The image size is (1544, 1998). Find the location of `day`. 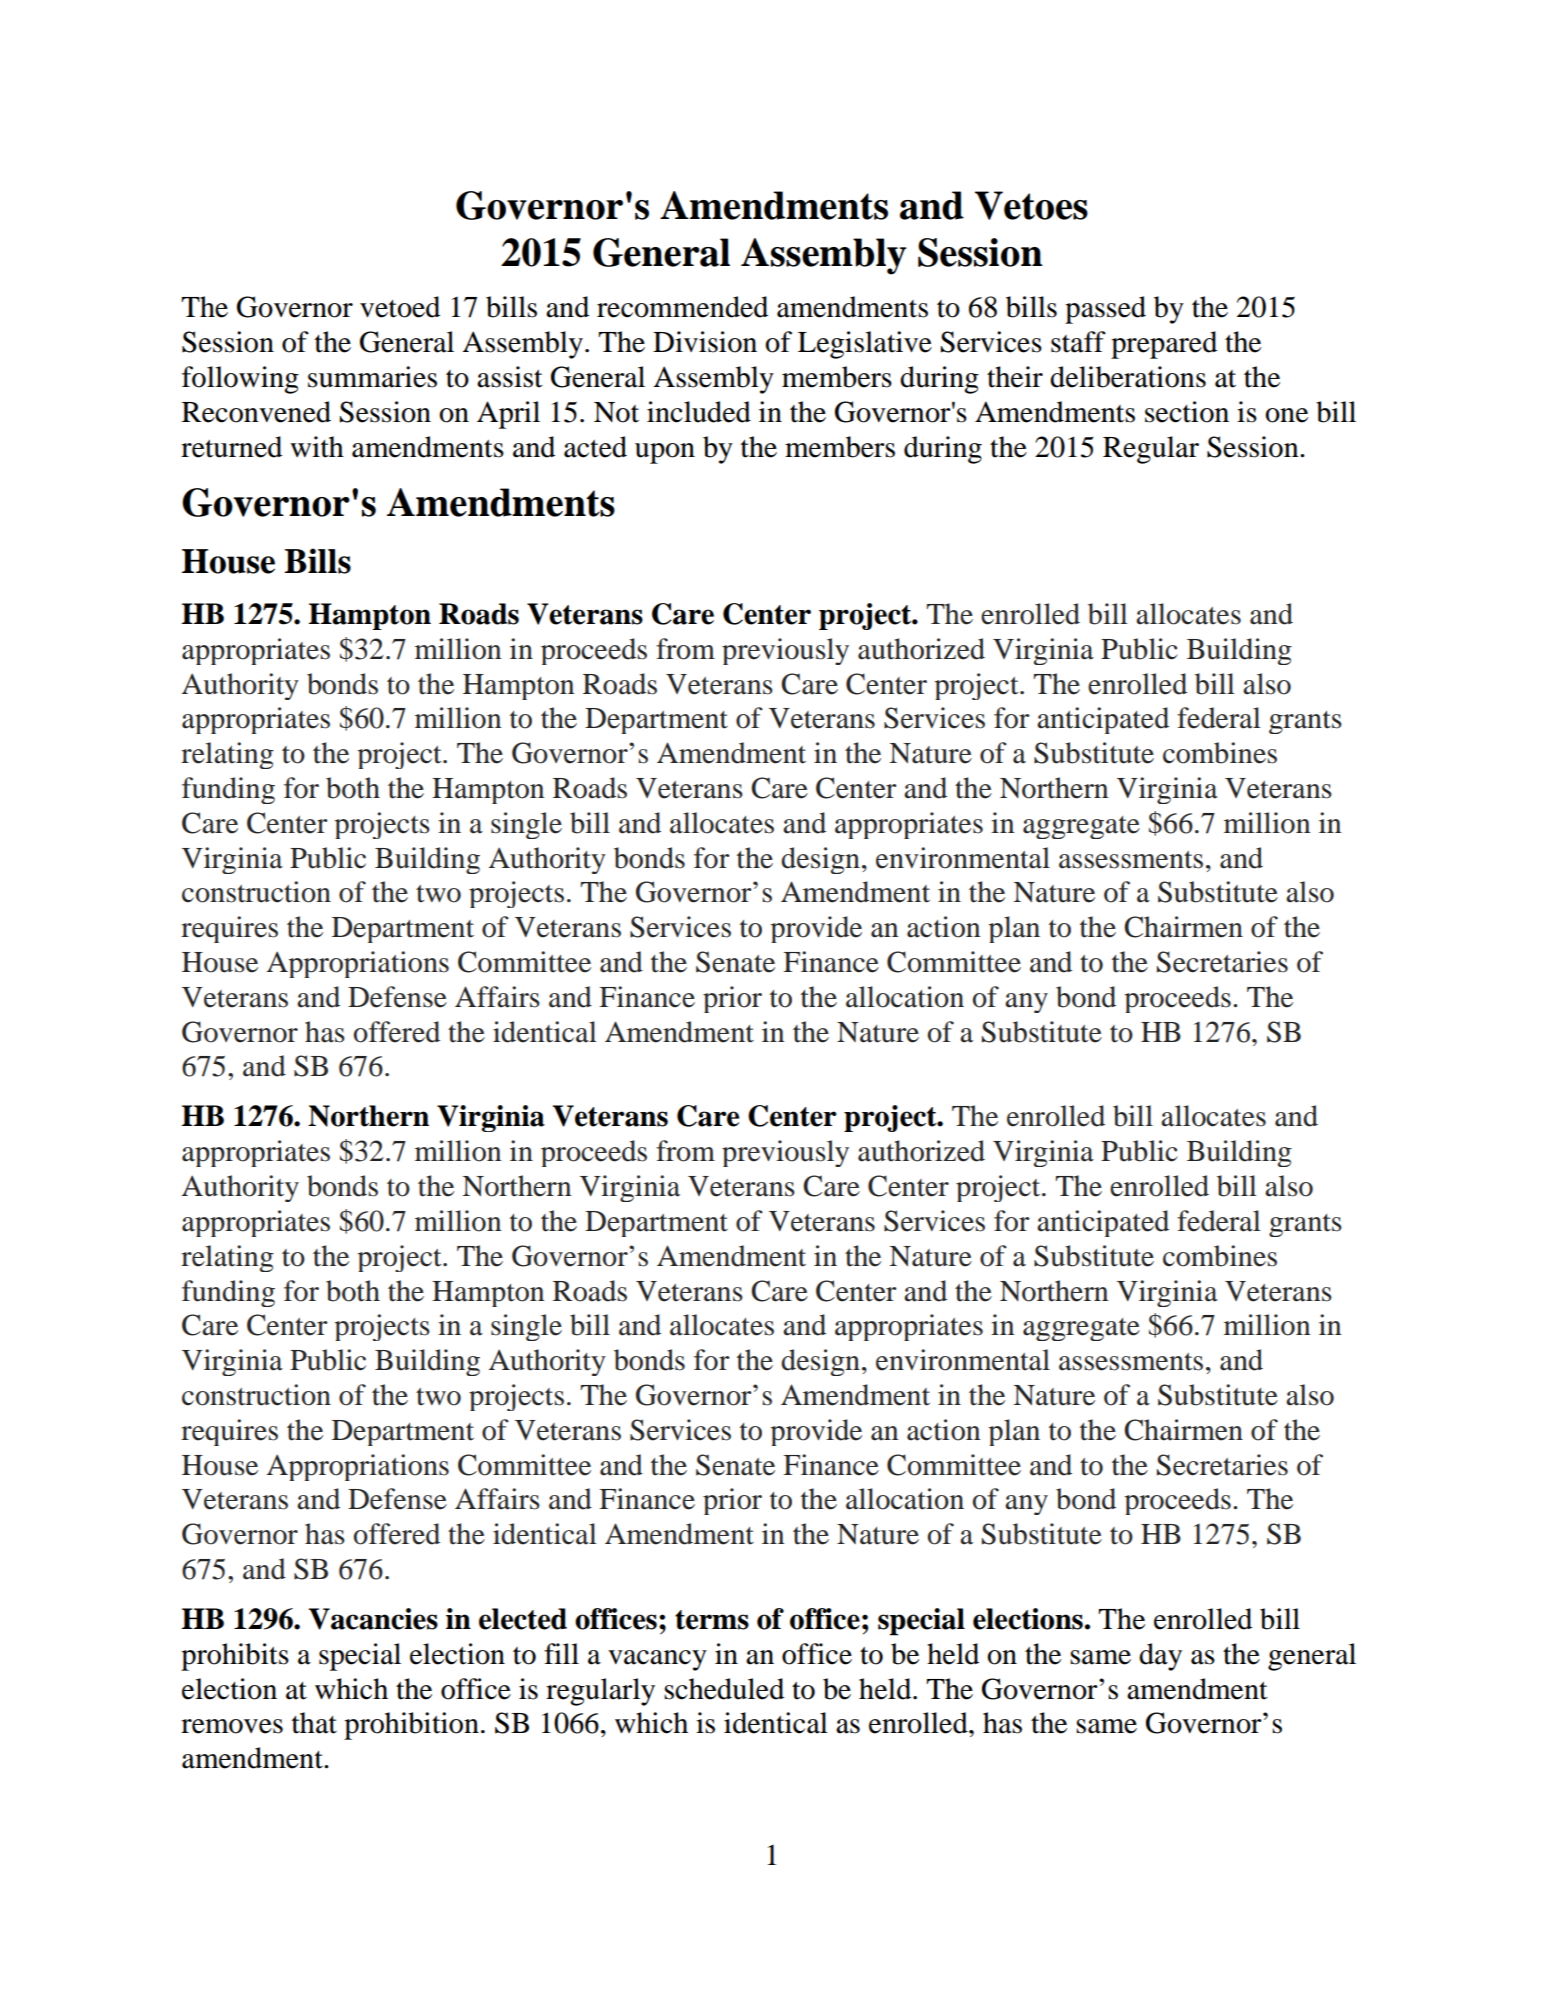

day is located at coordinates (1160, 1657).
